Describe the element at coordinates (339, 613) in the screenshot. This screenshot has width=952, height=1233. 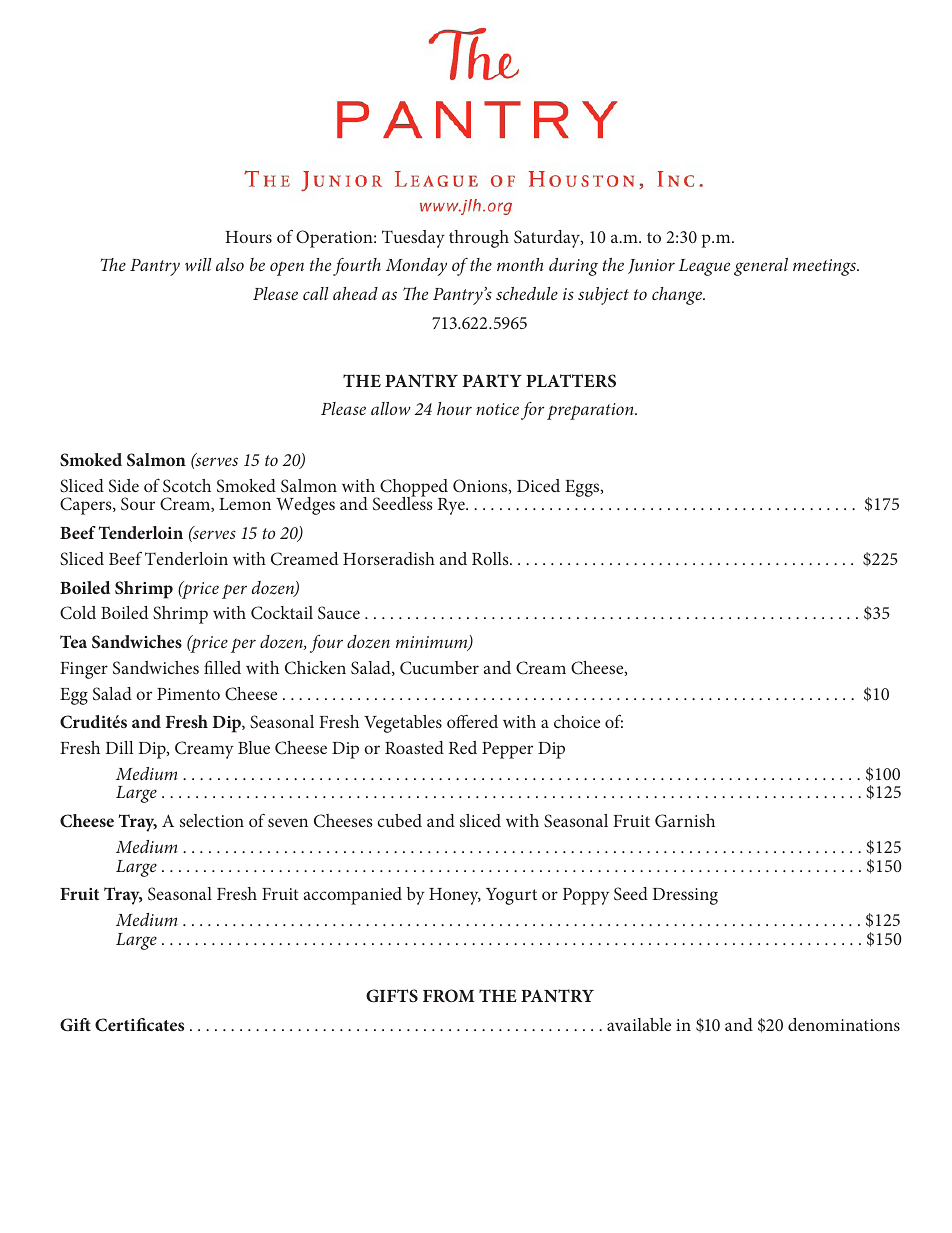
I see `Sauce` at that location.
